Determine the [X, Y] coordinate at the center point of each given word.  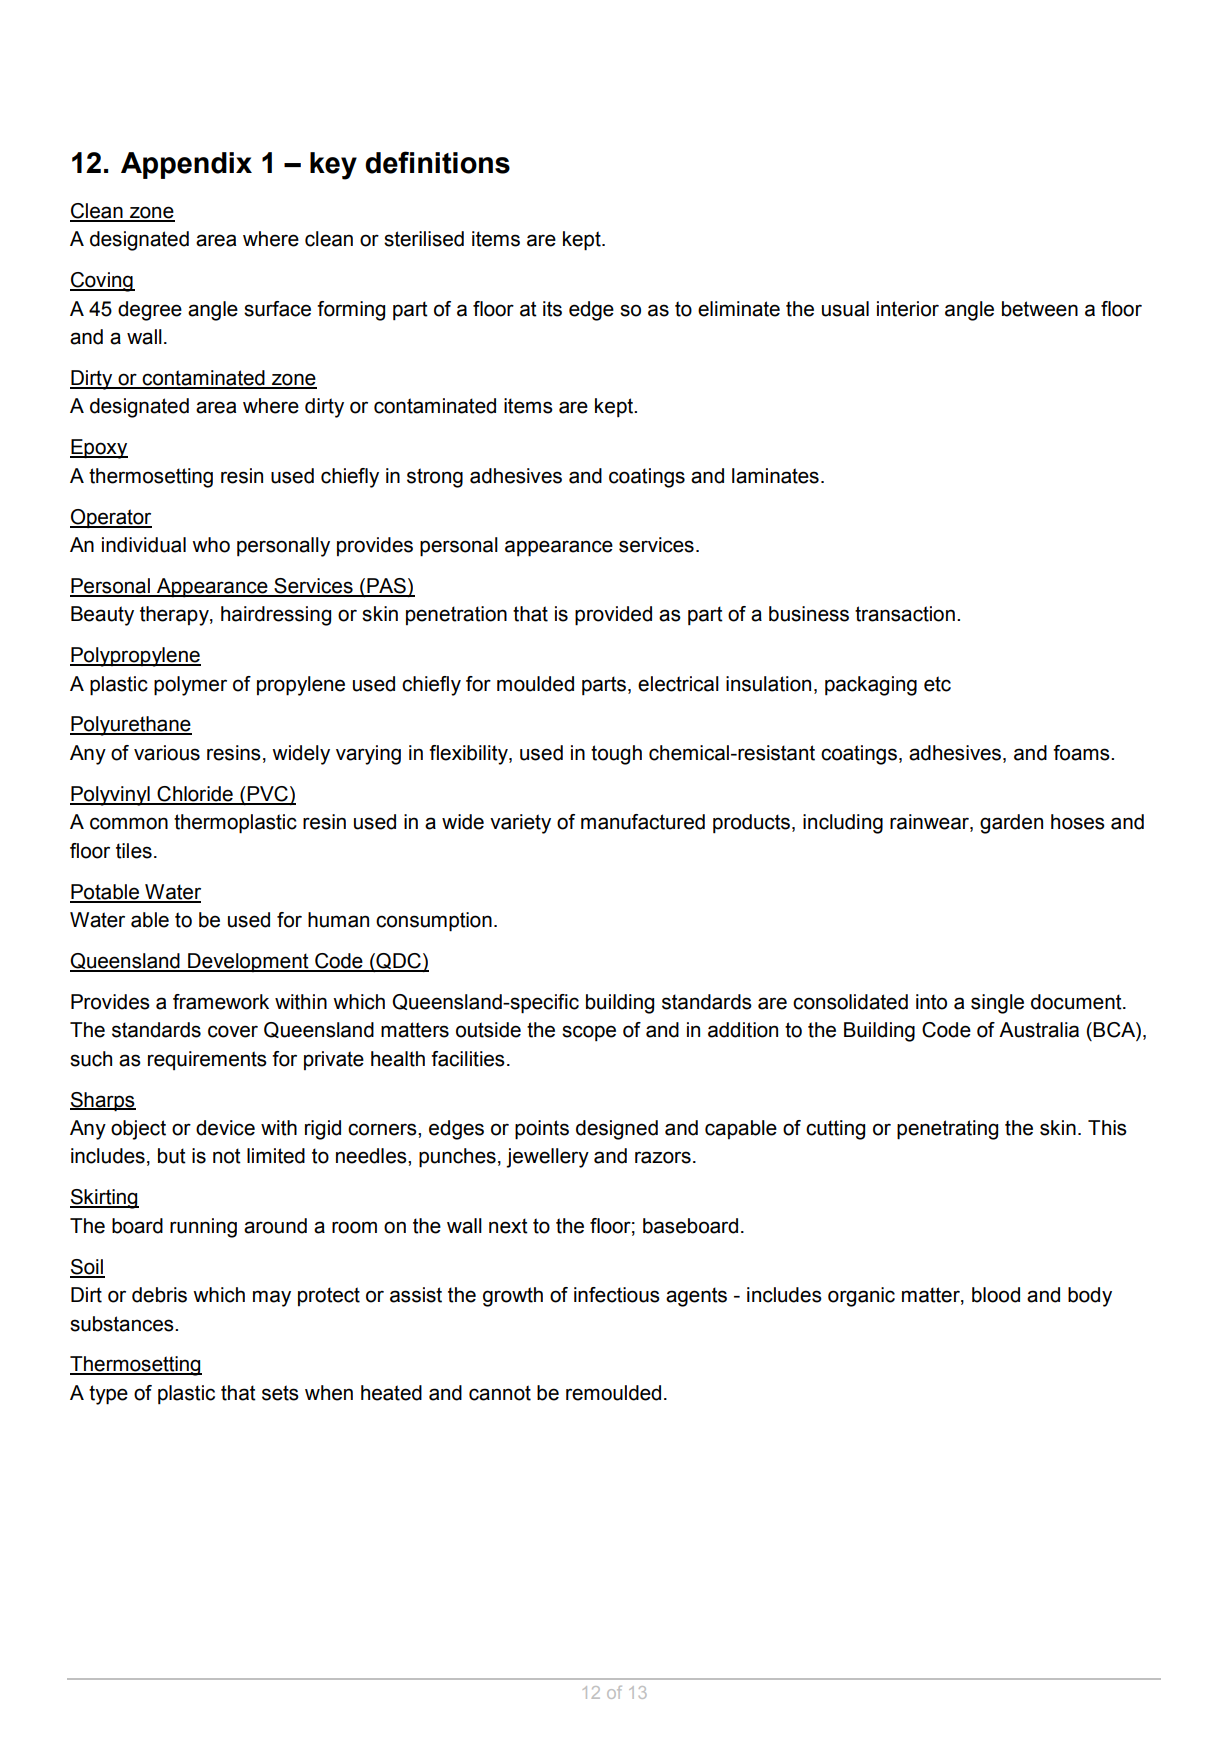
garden [1011, 824]
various [167, 753]
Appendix [186, 165]
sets [280, 1393]
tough [616, 755]
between [1040, 309]
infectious [617, 1295]
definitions [437, 162]
